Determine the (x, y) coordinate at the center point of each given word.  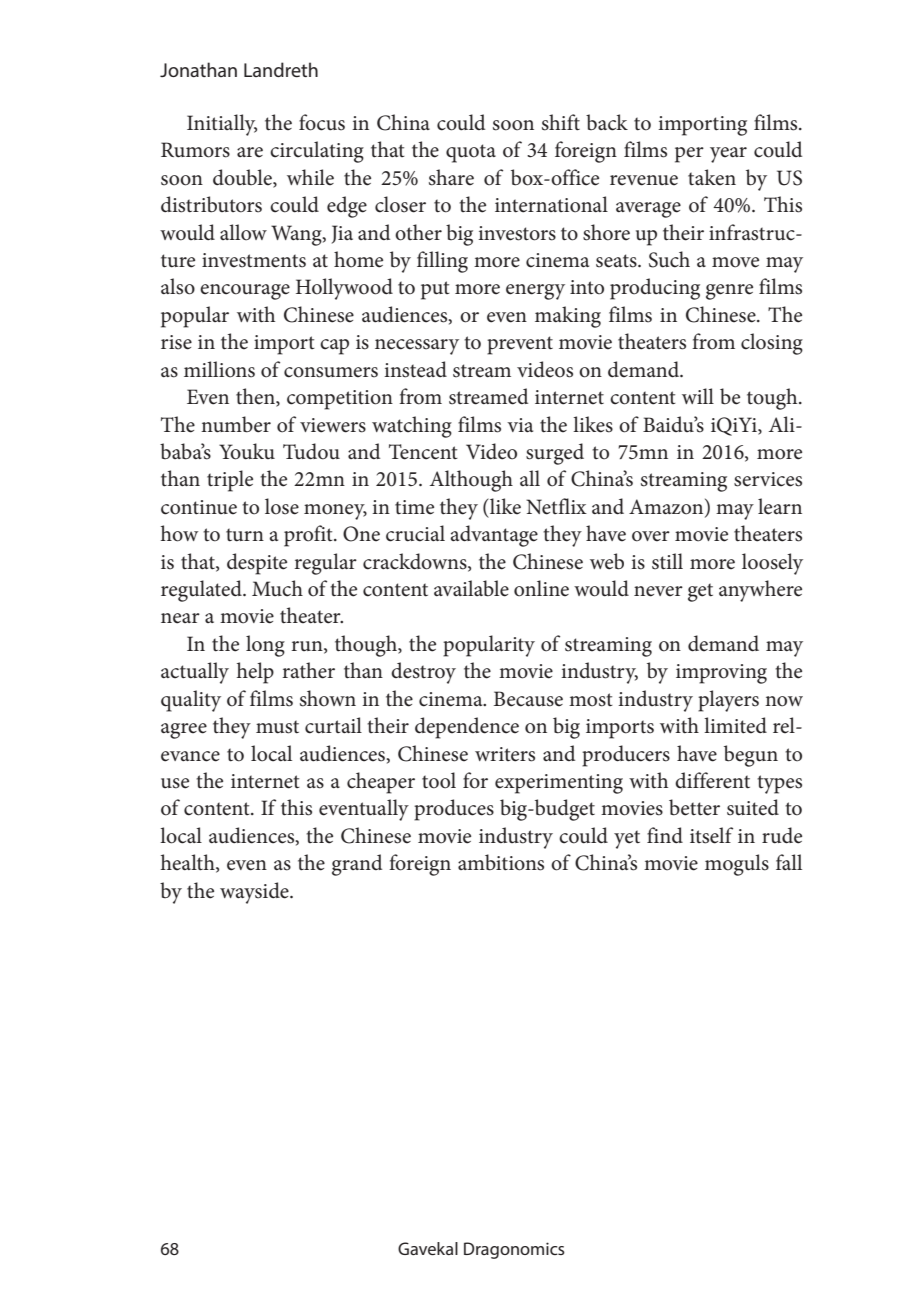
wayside (255, 893)
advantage (494, 536)
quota (471, 153)
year (728, 155)
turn (245, 535)
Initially (222, 125)
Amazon (667, 506)
